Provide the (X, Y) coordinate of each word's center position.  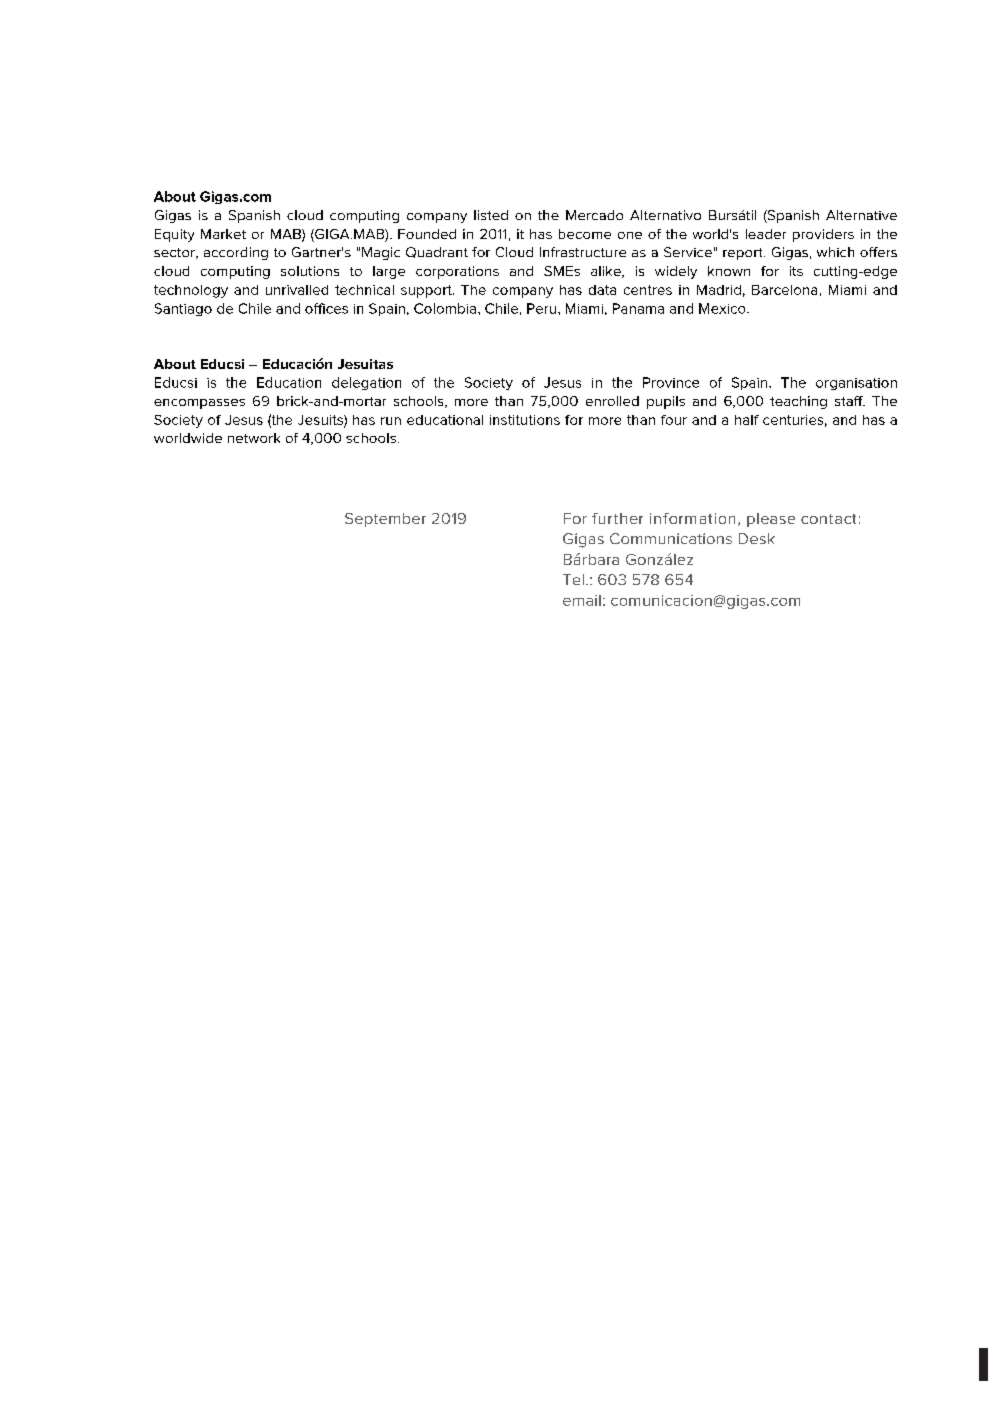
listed (491, 215)
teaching (798, 402)
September (385, 520)
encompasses (199, 404)
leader (766, 234)
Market (223, 234)
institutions (525, 420)
